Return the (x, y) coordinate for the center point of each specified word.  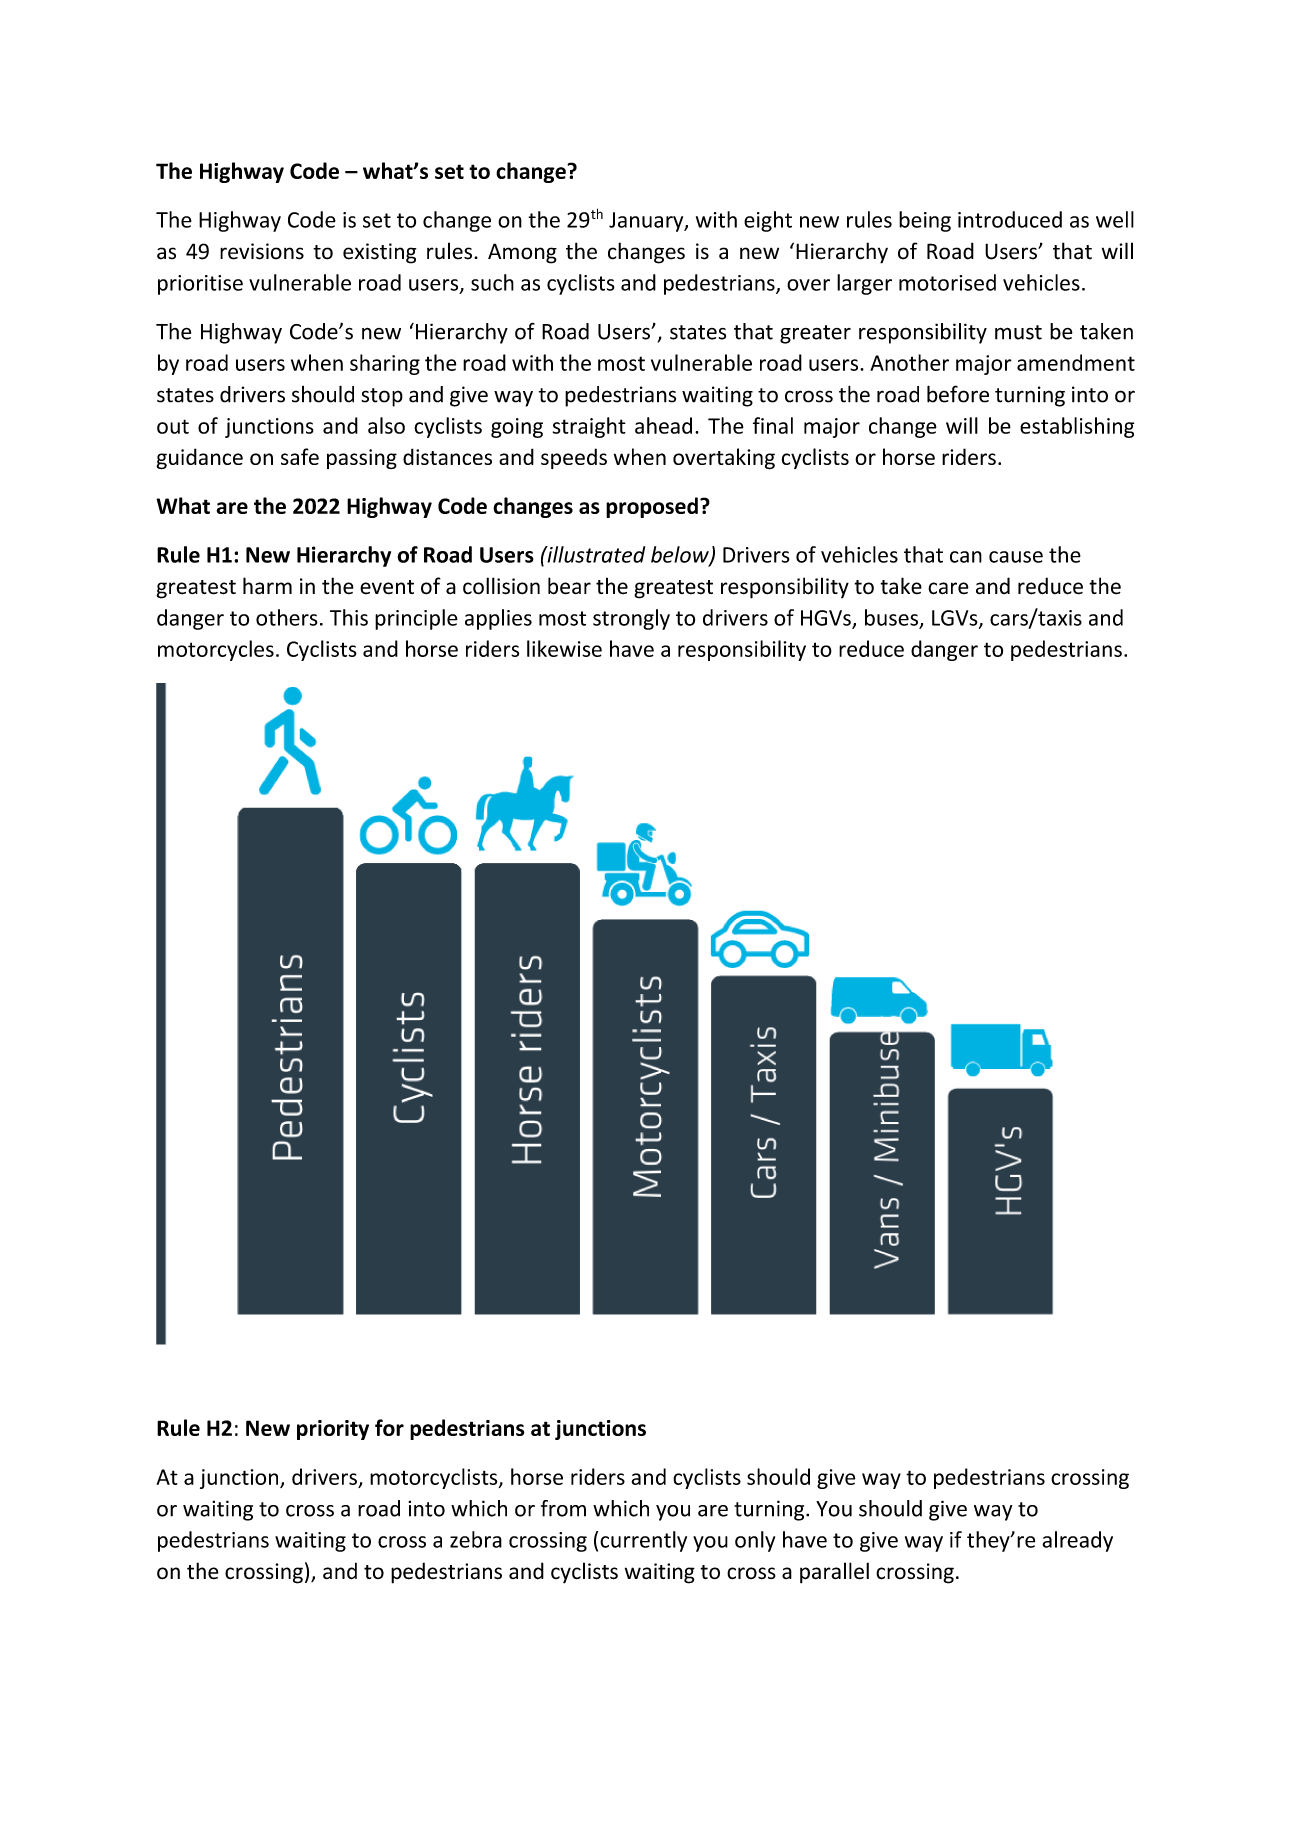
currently (643, 1541)
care (948, 588)
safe (300, 456)
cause (1016, 557)
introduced (1010, 219)
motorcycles (216, 650)
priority (333, 1430)
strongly (631, 619)
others (287, 617)
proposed (652, 507)
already (1077, 1541)
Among (522, 253)
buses (891, 617)
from (563, 1508)
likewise (564, 648)
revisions (262, 251)
